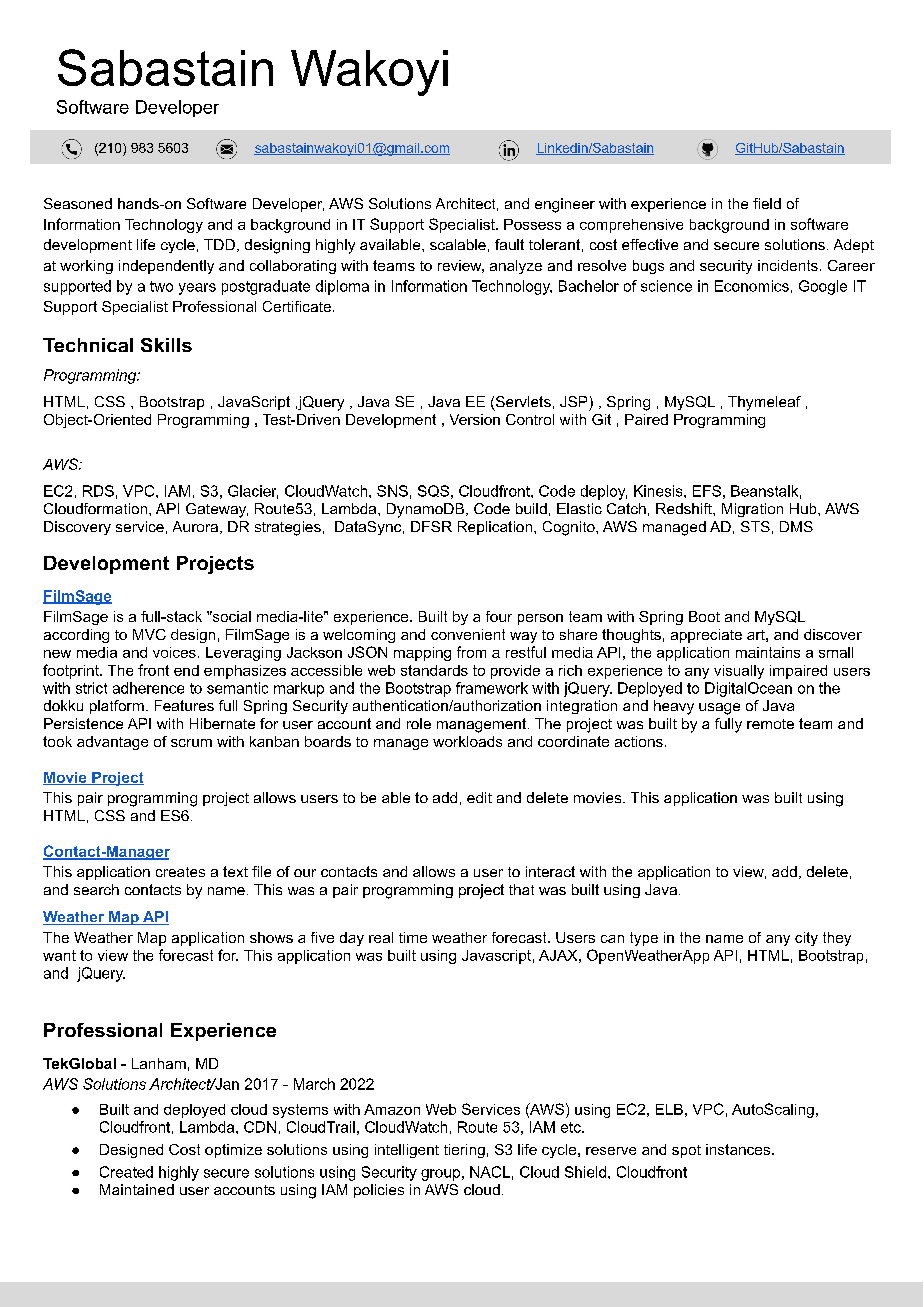 This screenshot has height=1307, width=924. I want to click on independently, so click(166, 267).
